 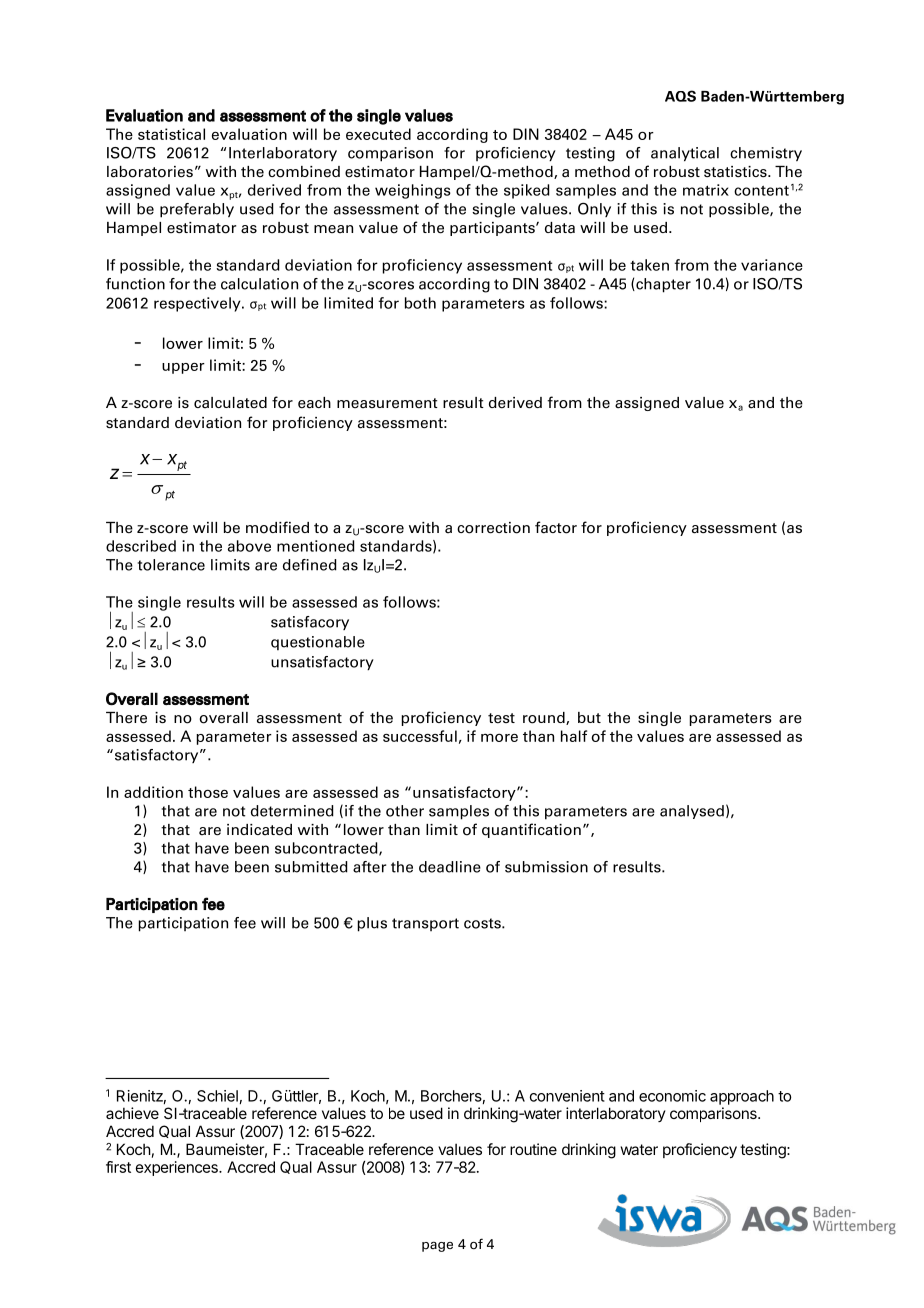 What do you see at coordinates (662, 285) in the image?
I see `chapter` at bounding box center [662, 285].
